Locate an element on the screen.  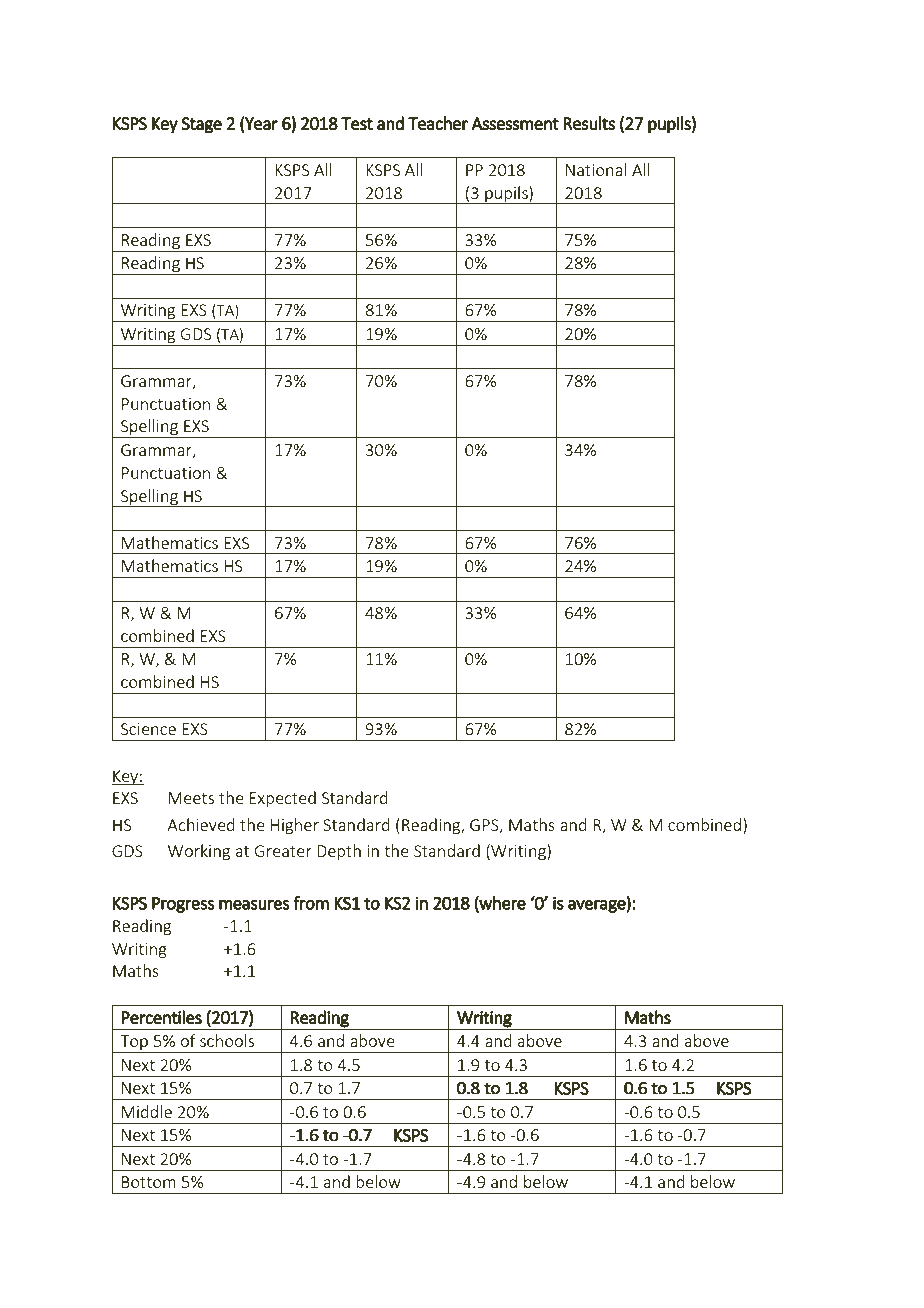
Achieved is located at coordinates (201, 824).
